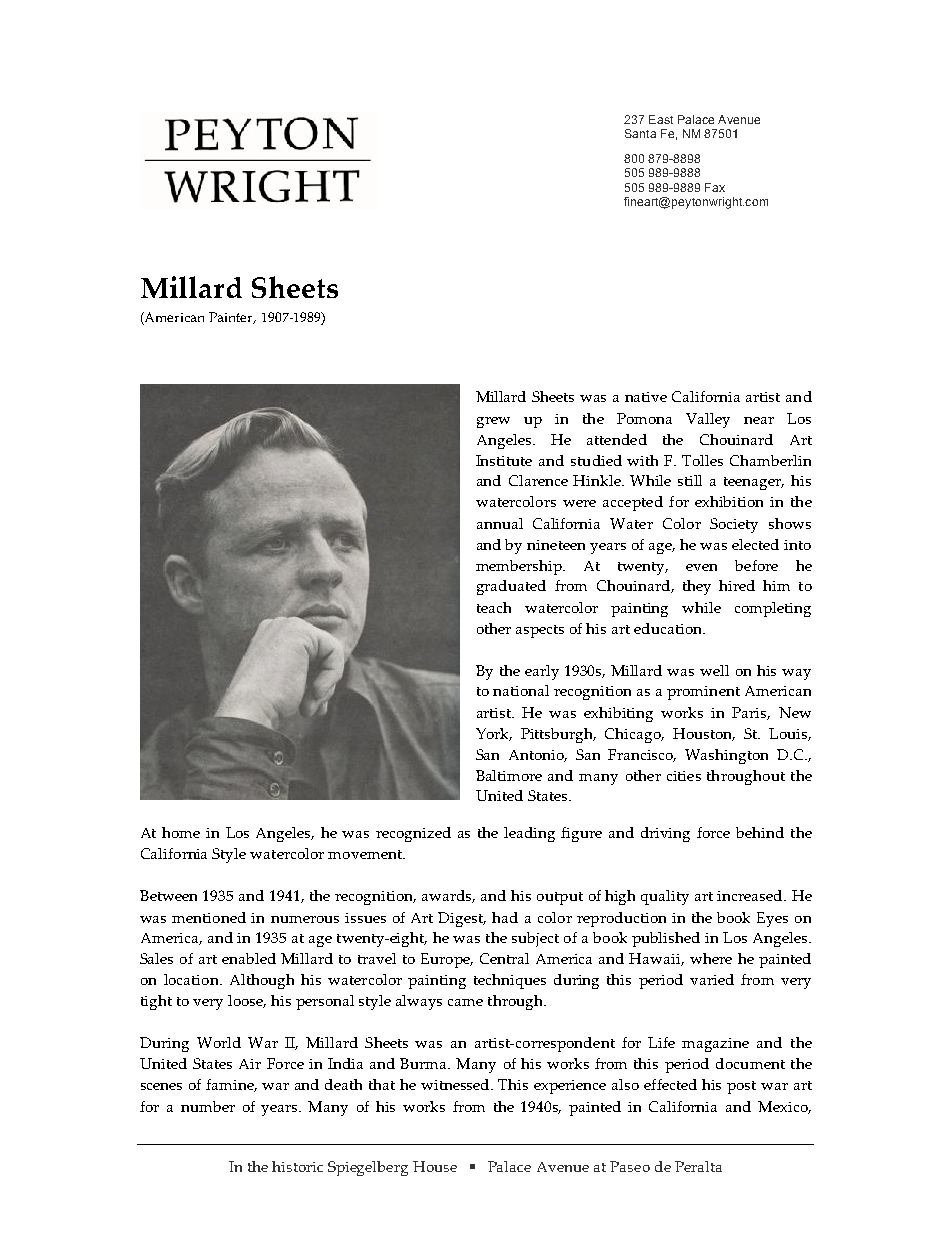  I want to click on House, so click(435, 1166).
